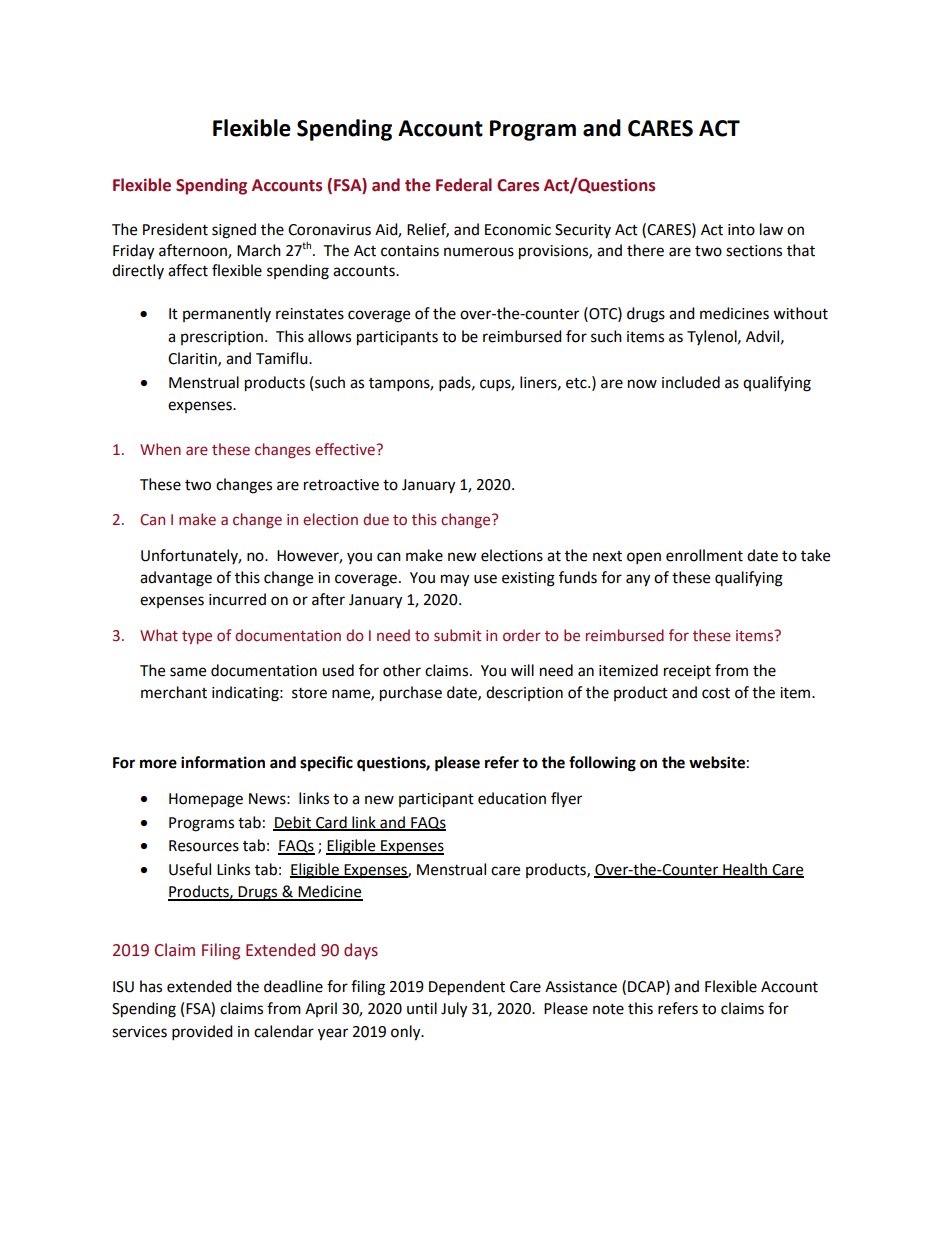  Describe the element at coordinates (704, 555) in the document. I see `enrollment` at that location.
